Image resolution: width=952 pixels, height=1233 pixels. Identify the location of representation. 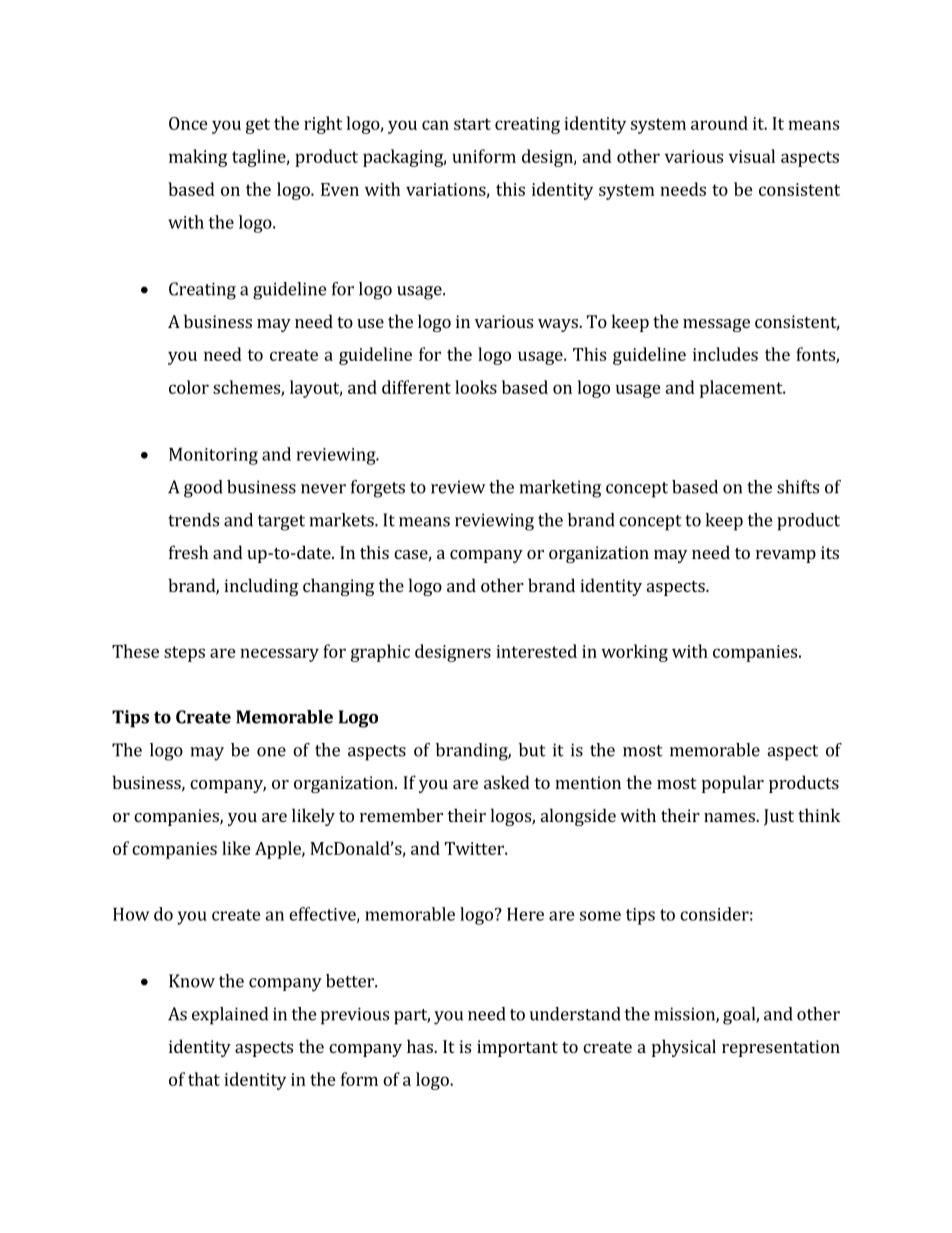
(781, 1048).
